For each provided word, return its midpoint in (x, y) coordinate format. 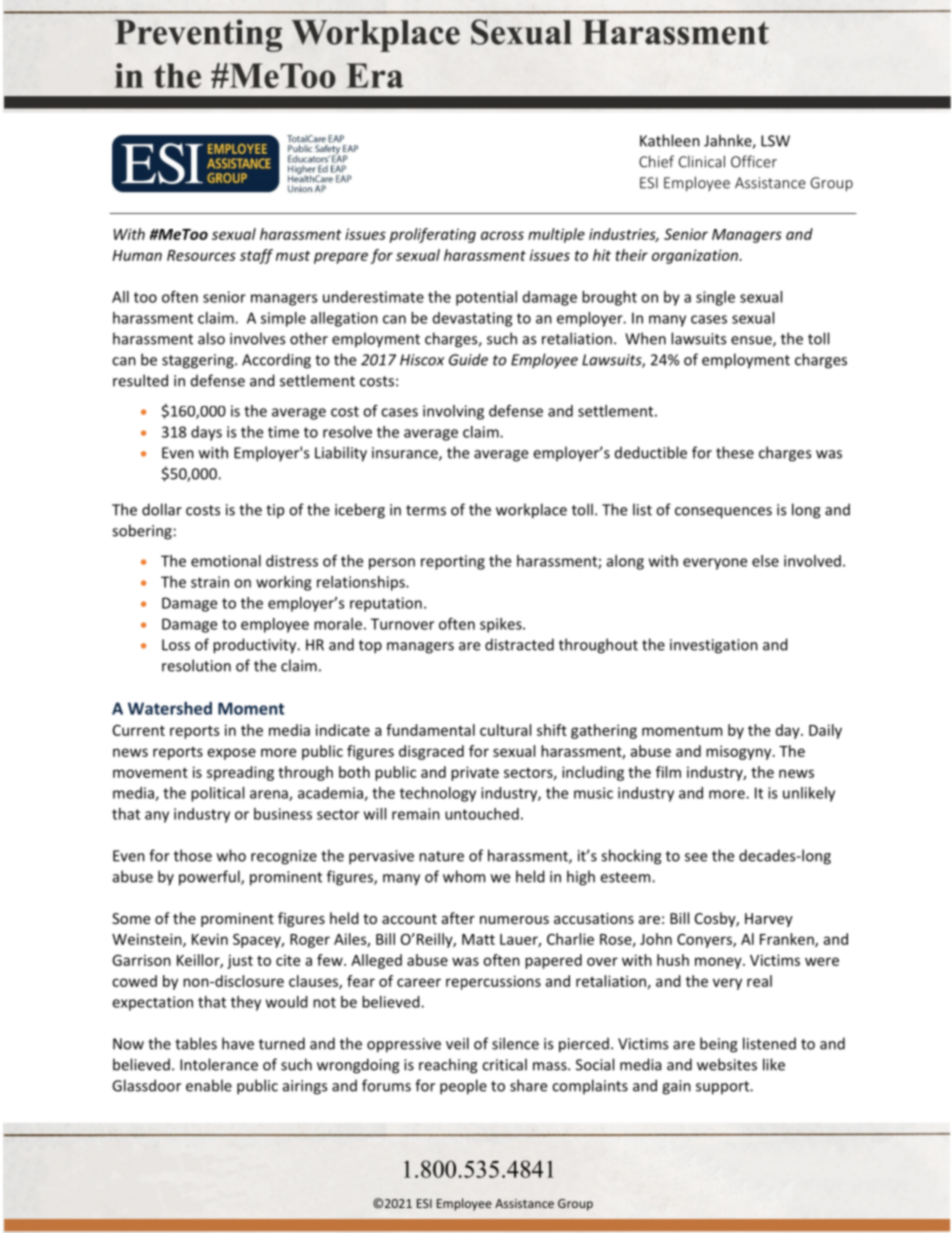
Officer (754, 161)
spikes (502, 625)
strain (210, 582)
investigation (714, 646)
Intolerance (219, 1064)
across (502, 235)
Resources (201, 255)
